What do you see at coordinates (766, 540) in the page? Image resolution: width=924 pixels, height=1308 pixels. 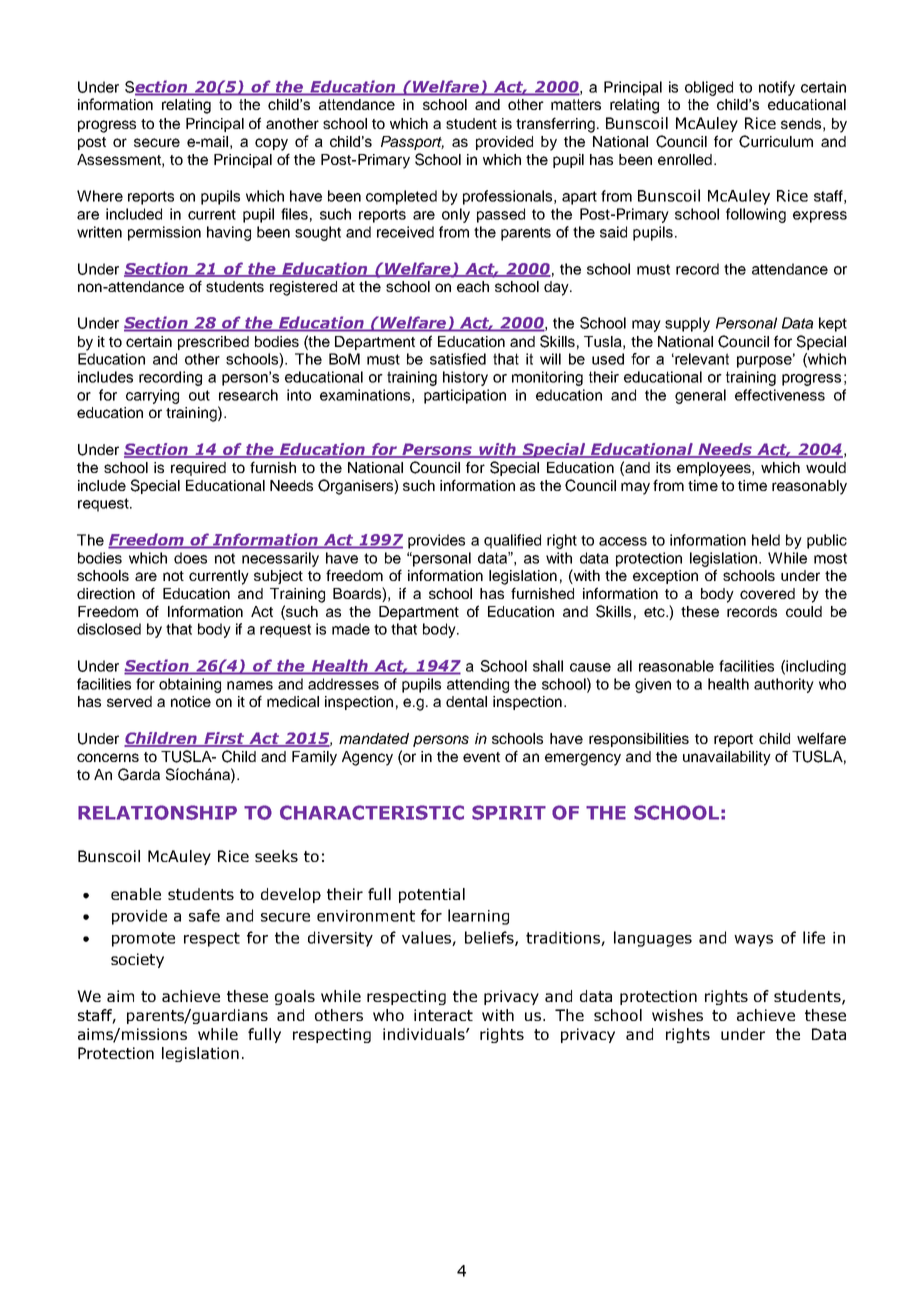 I see `held` at bounding box center [766, 540].
